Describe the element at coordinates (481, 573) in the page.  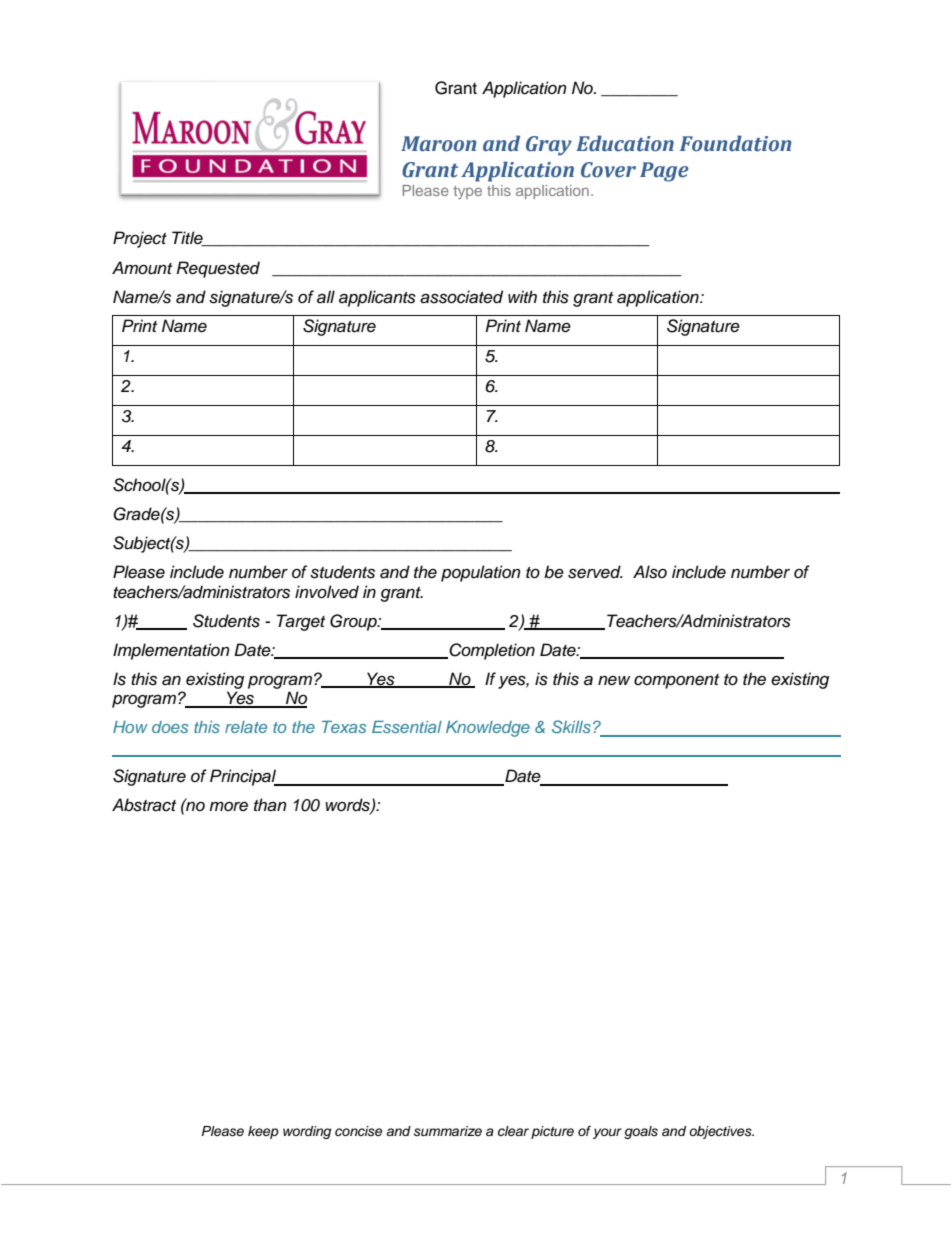
I see `population` at that location.
